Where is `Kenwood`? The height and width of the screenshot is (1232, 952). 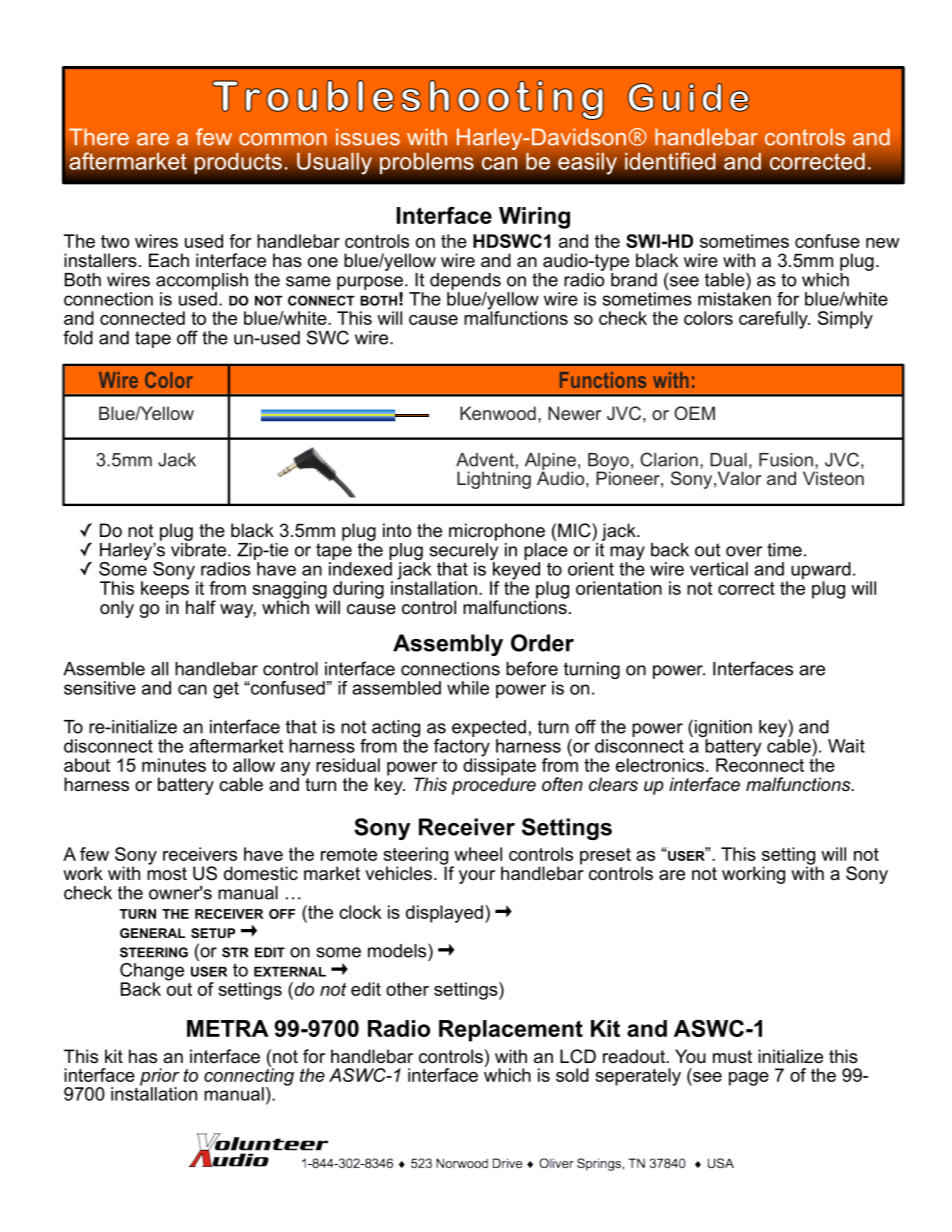
Kenwood is located at coordinates (498, 413).
